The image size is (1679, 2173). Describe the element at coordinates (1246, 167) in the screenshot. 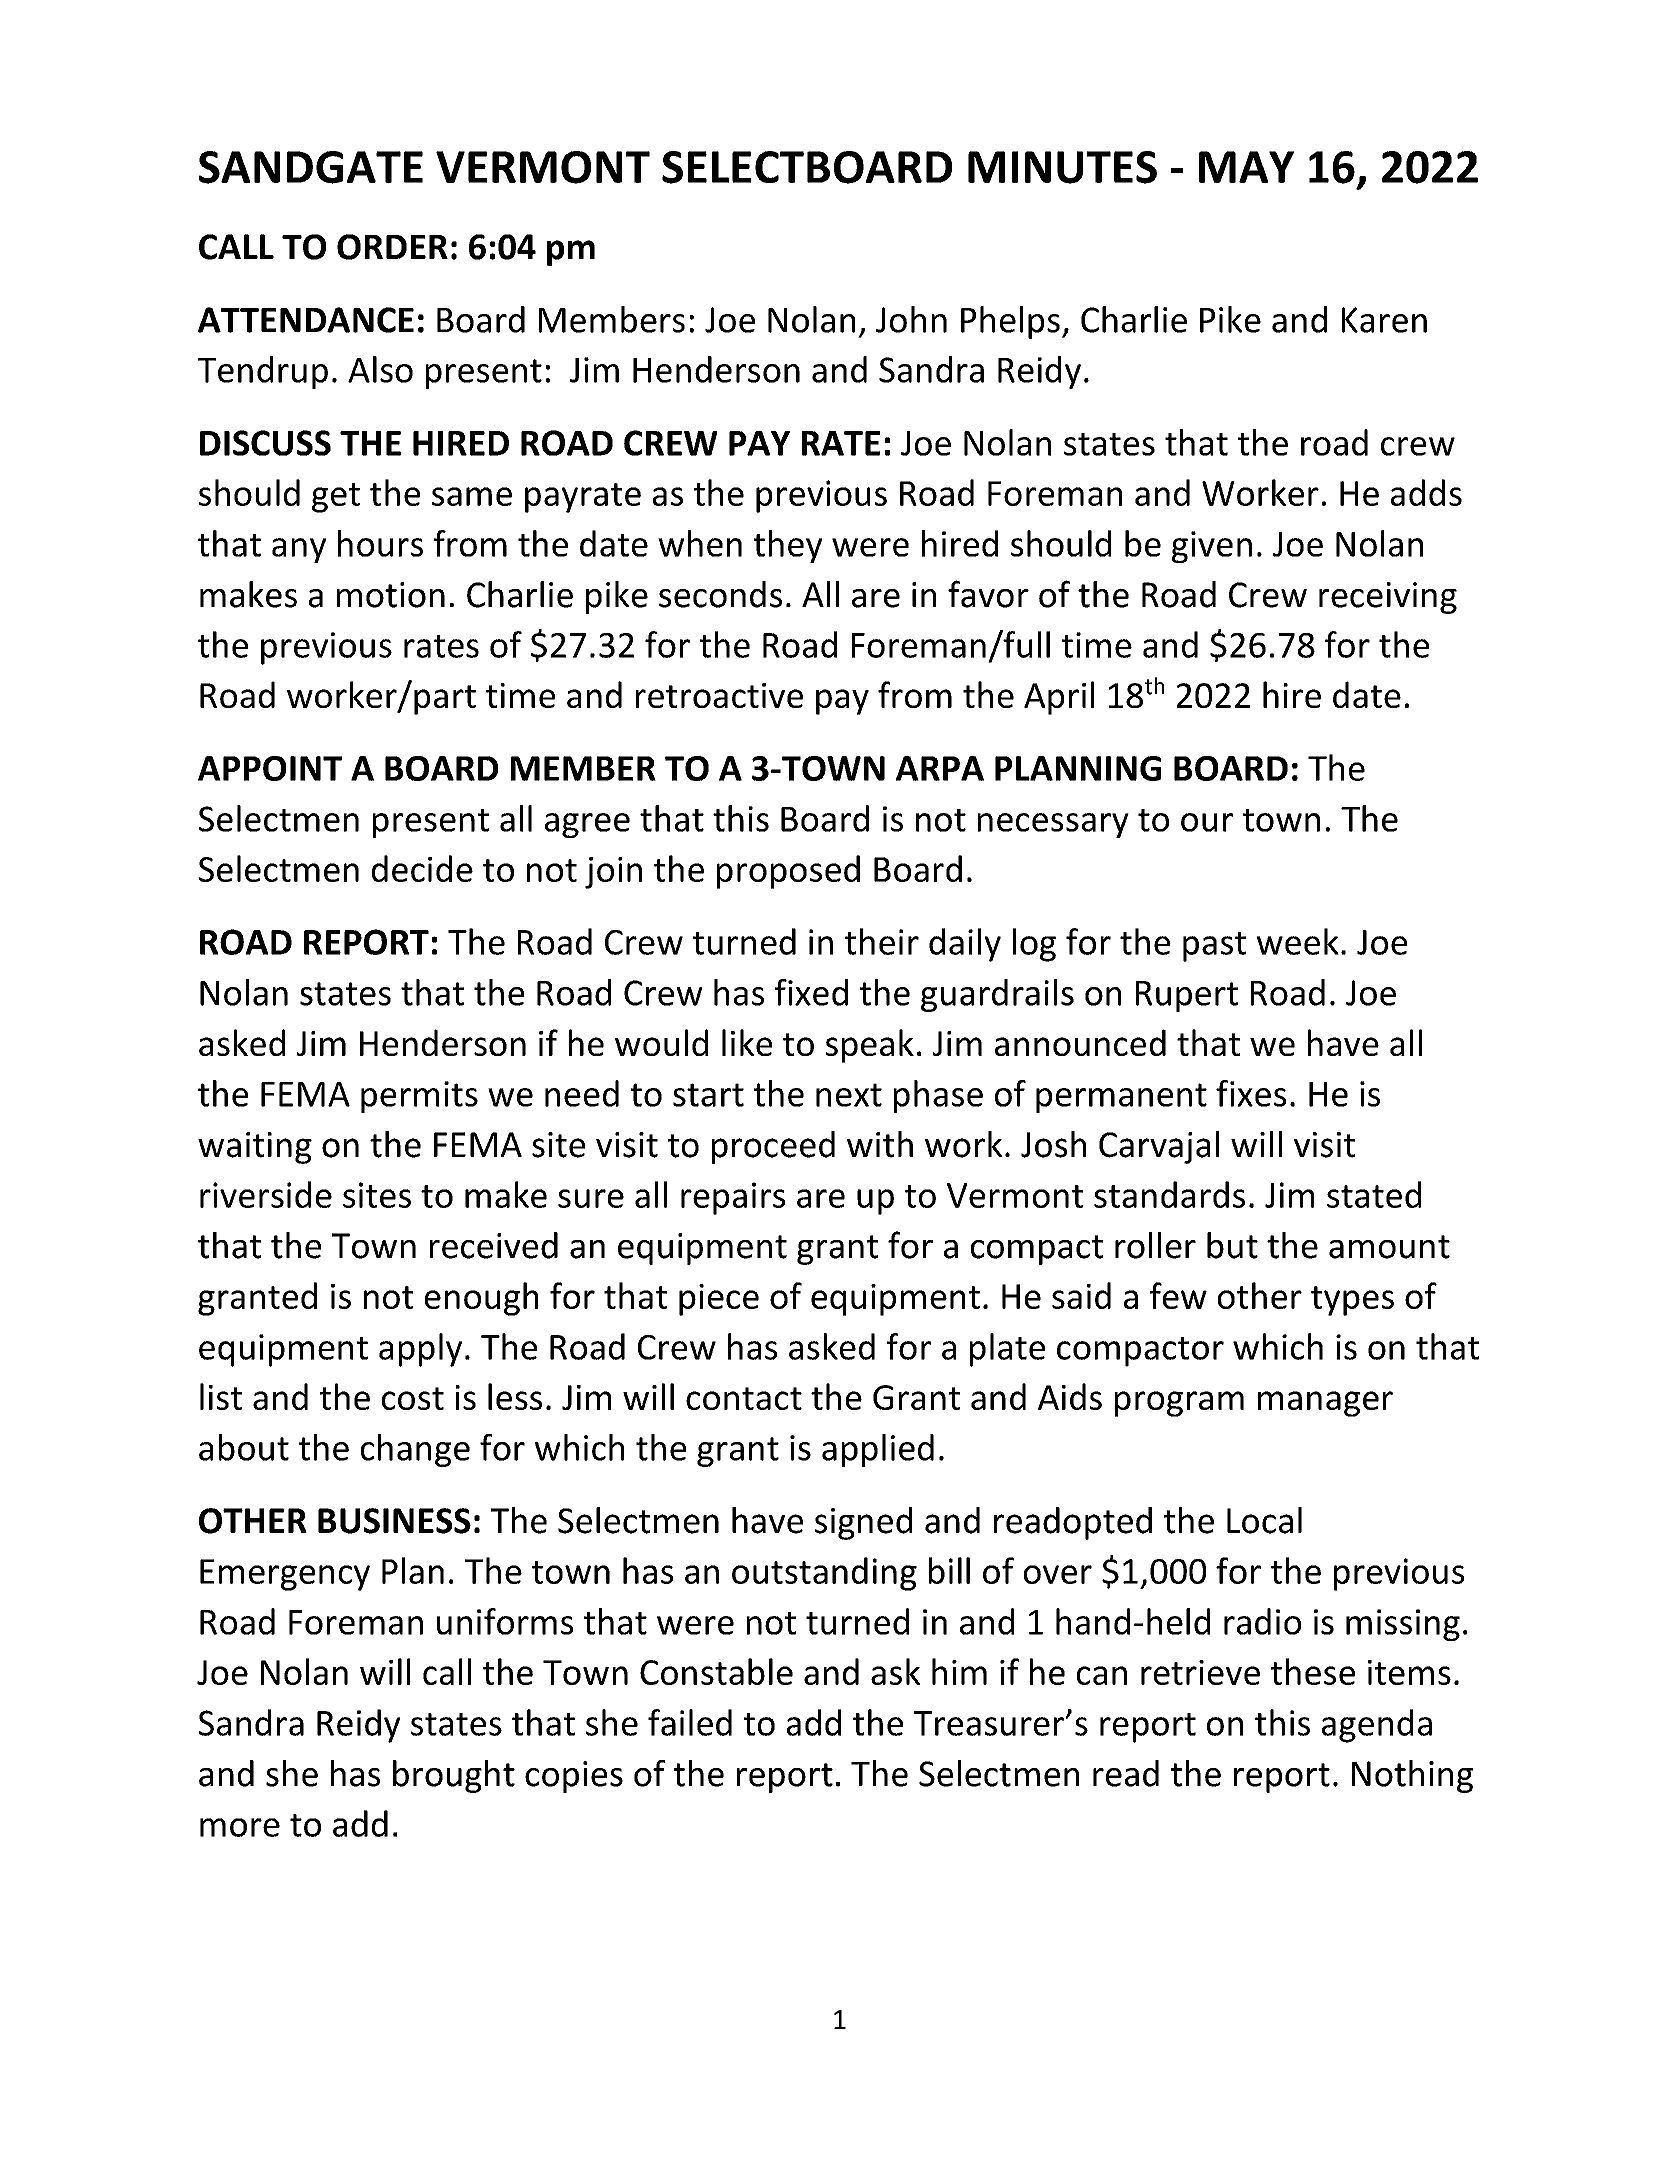

I see `MAY` at that location.
